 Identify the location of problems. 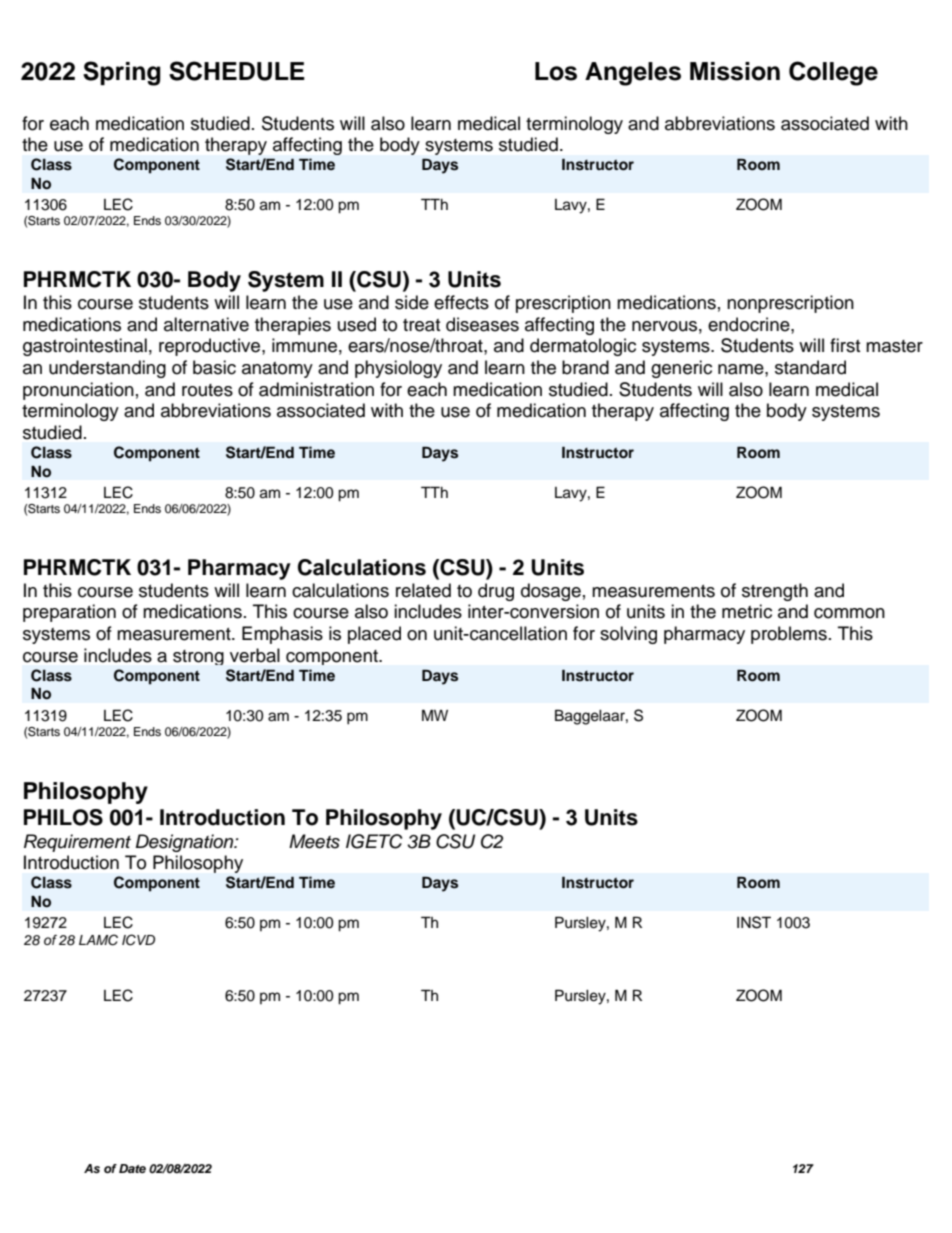
(789, 635).
